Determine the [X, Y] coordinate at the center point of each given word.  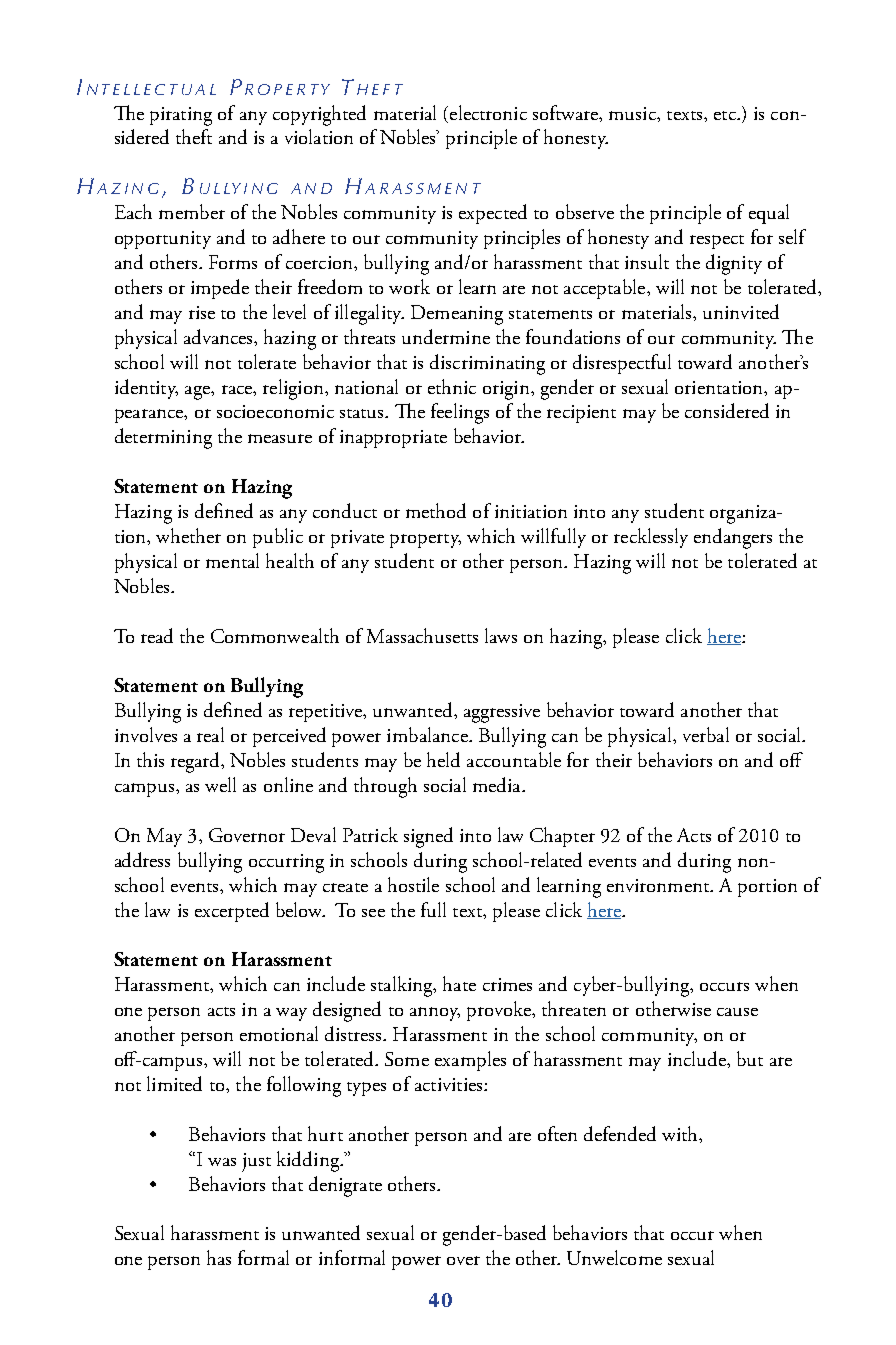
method [436, 510]
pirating [181, 116]
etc [726, 115]
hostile [413, 884]
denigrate [345, 1186]
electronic [488, 112]
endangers [733, 538]
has [219, 1257]
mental [232, 560]
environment [659, 885]
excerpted [232, 912]
